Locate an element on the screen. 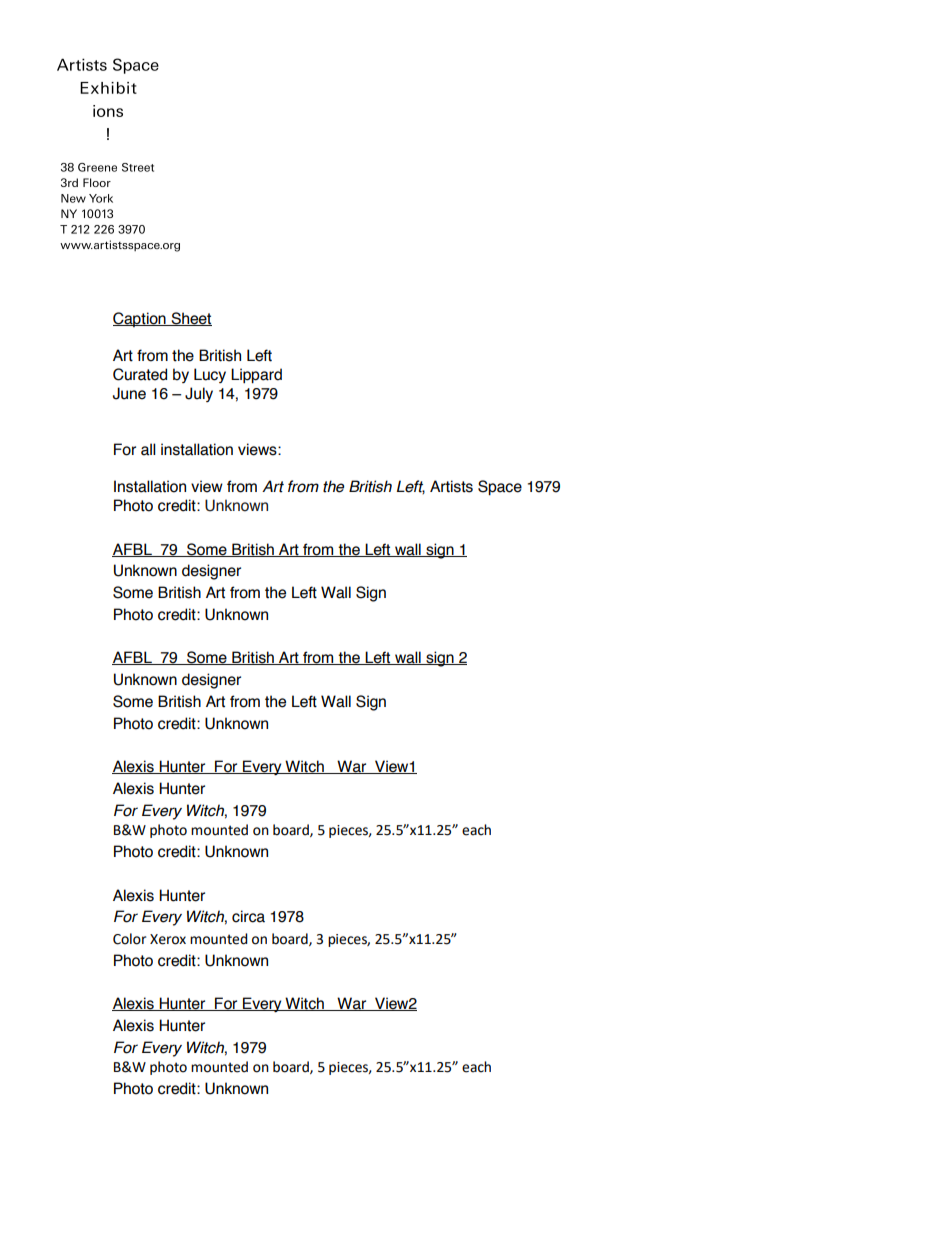 The height and width of the screenshot is (1233, 952). July is located at coordinates (199, 394).
